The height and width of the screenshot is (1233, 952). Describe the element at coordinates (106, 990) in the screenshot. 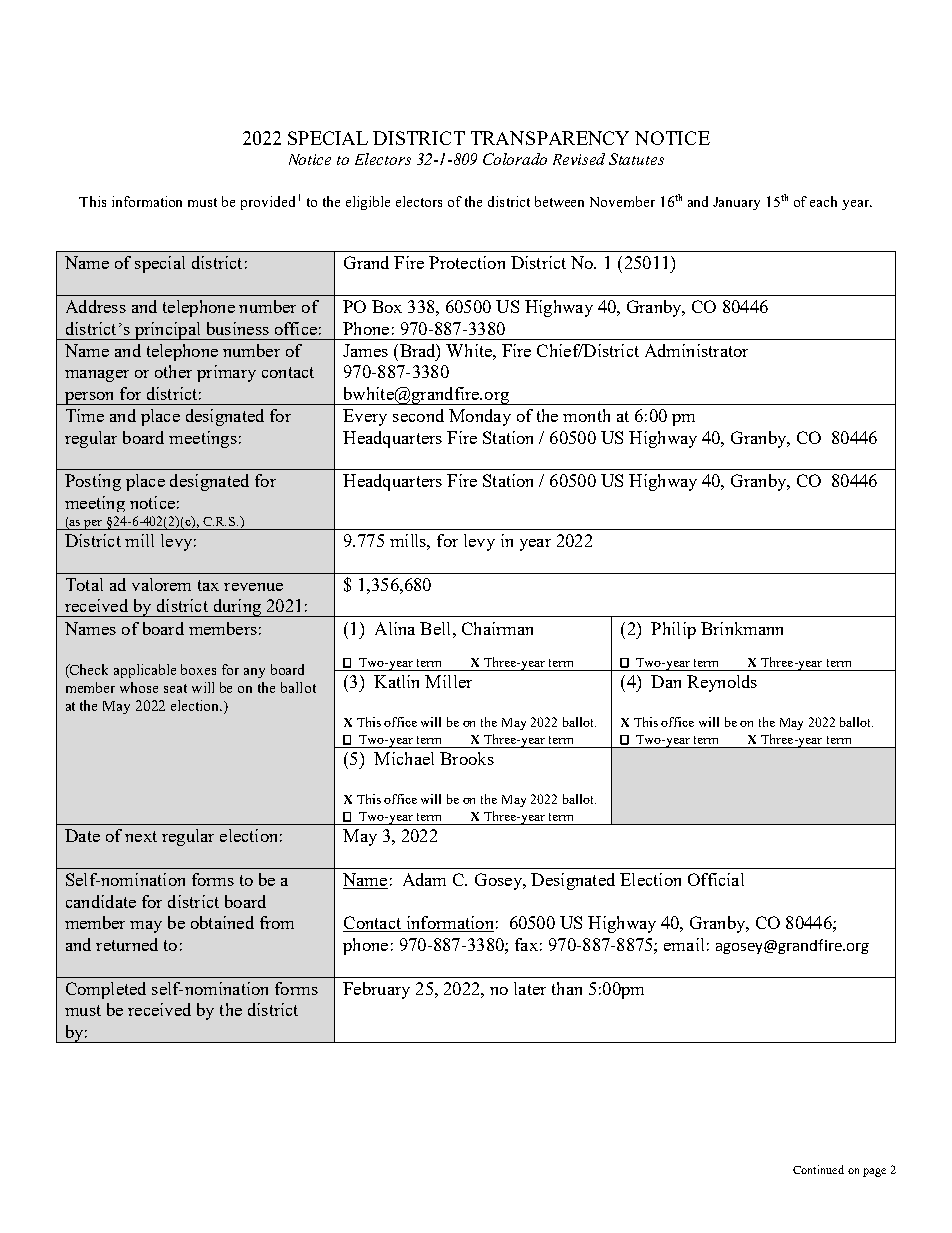

I see `Completed` at that location.
